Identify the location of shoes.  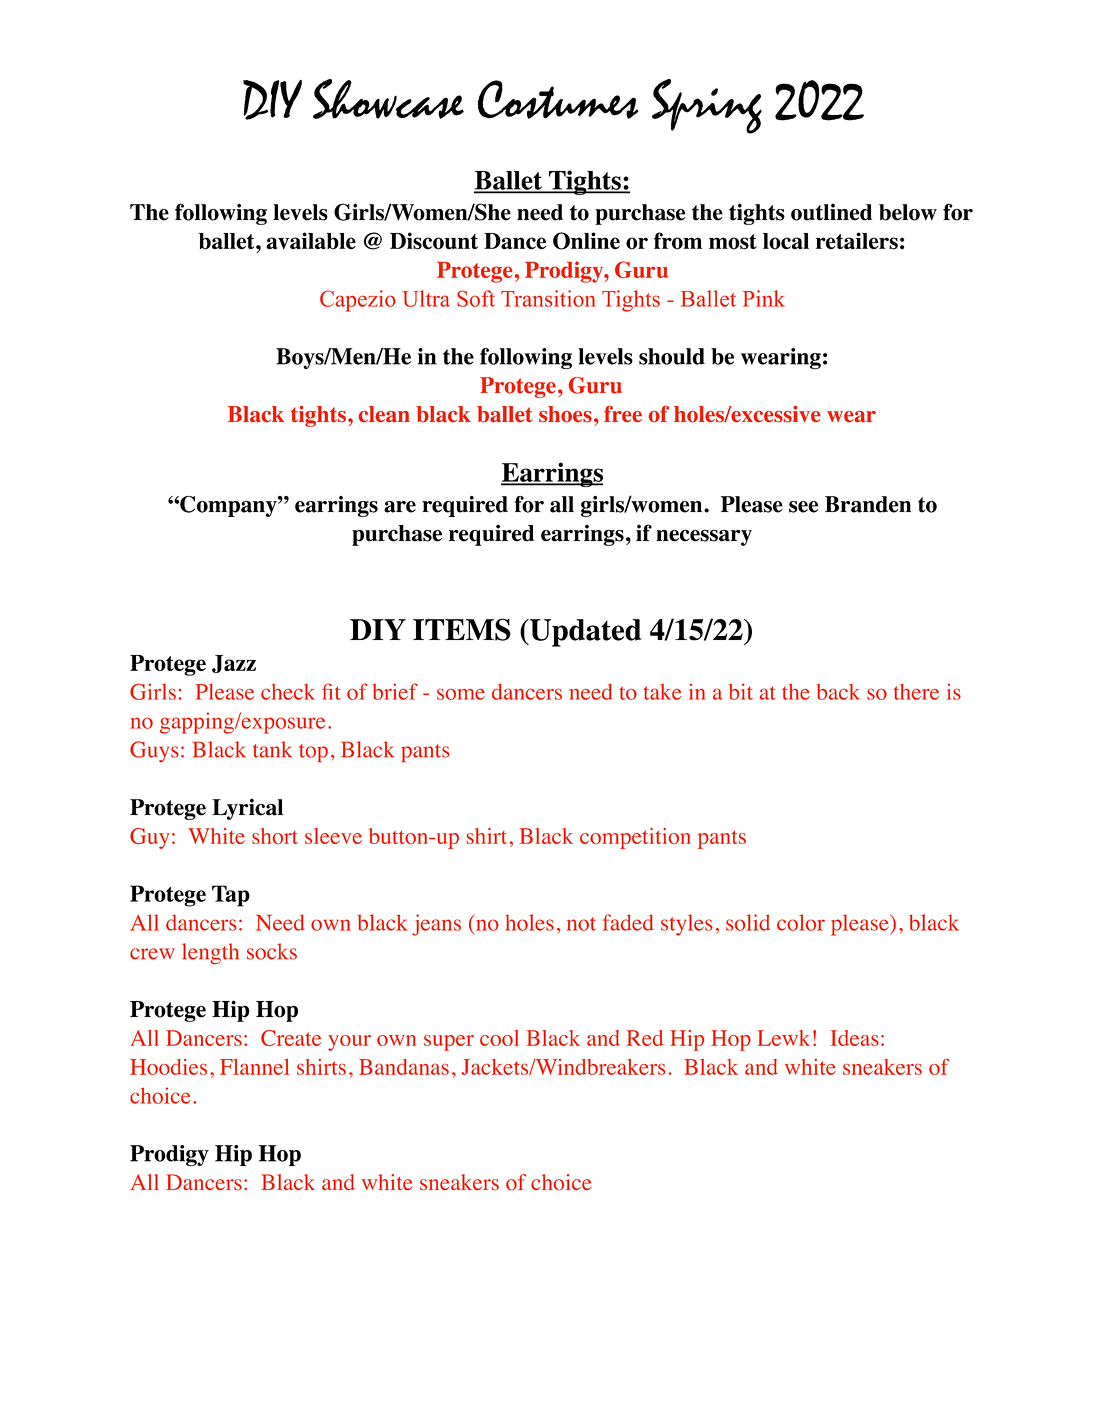
(565, 414).
